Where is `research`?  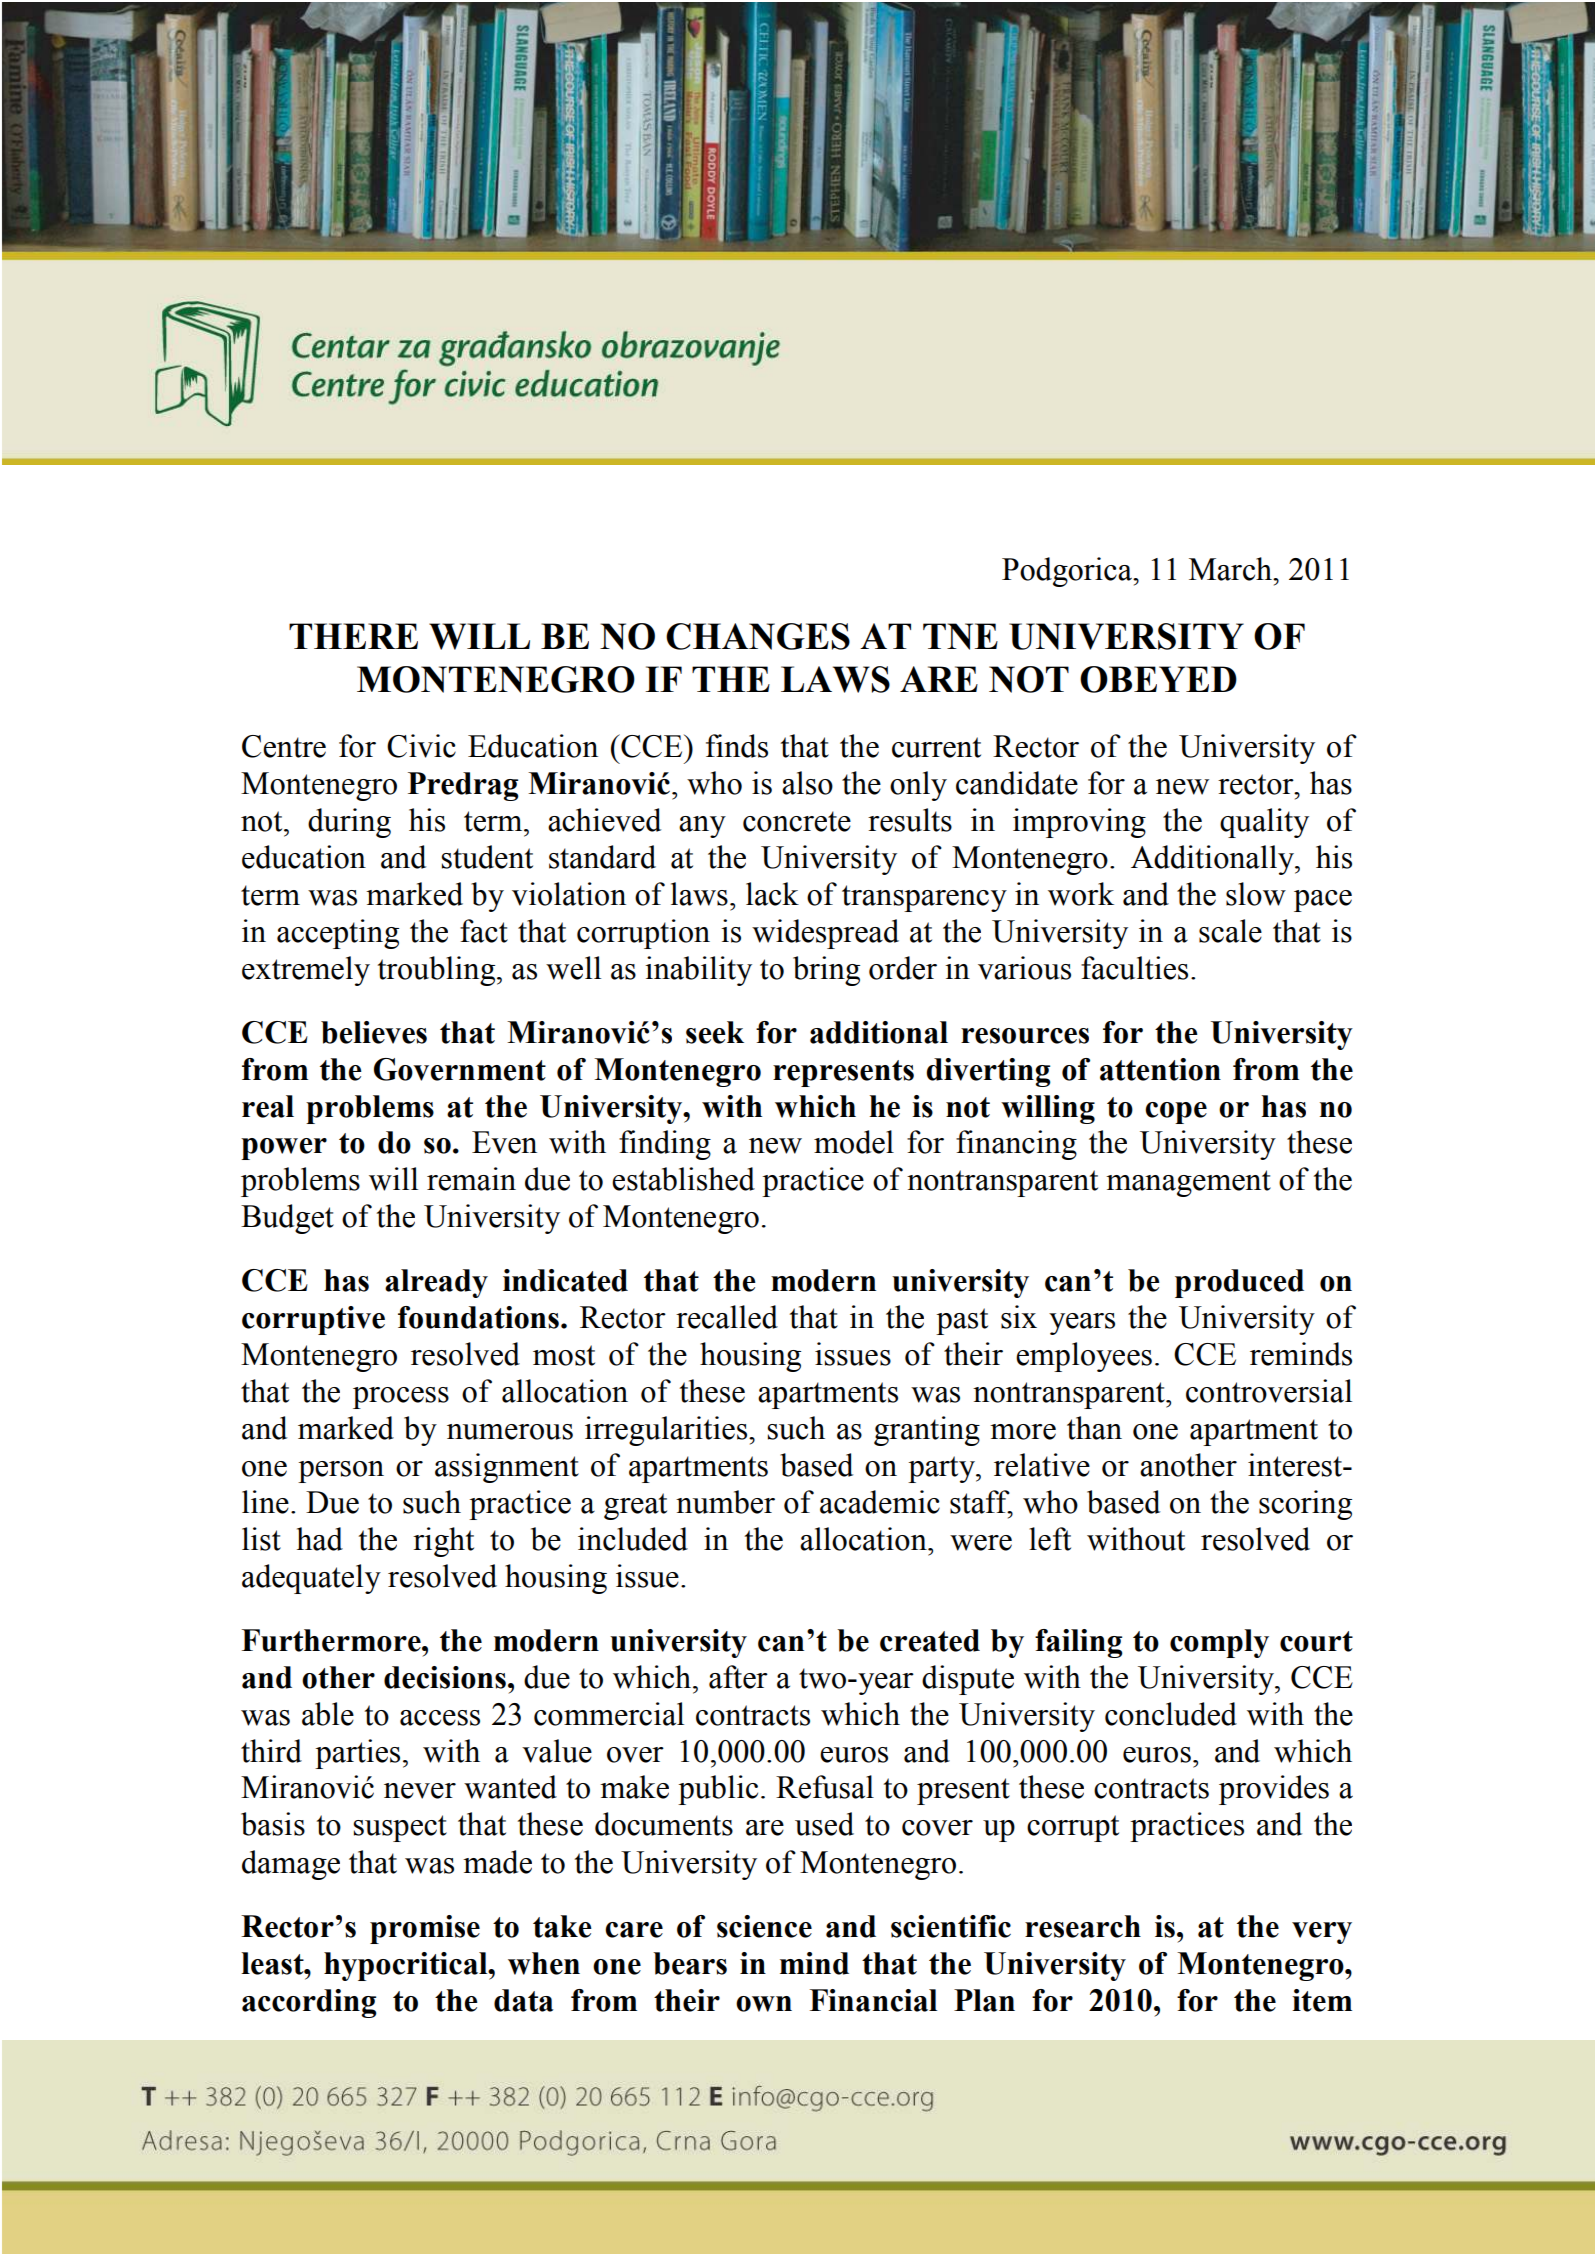
research is located at coordinates (1083, 1926).
